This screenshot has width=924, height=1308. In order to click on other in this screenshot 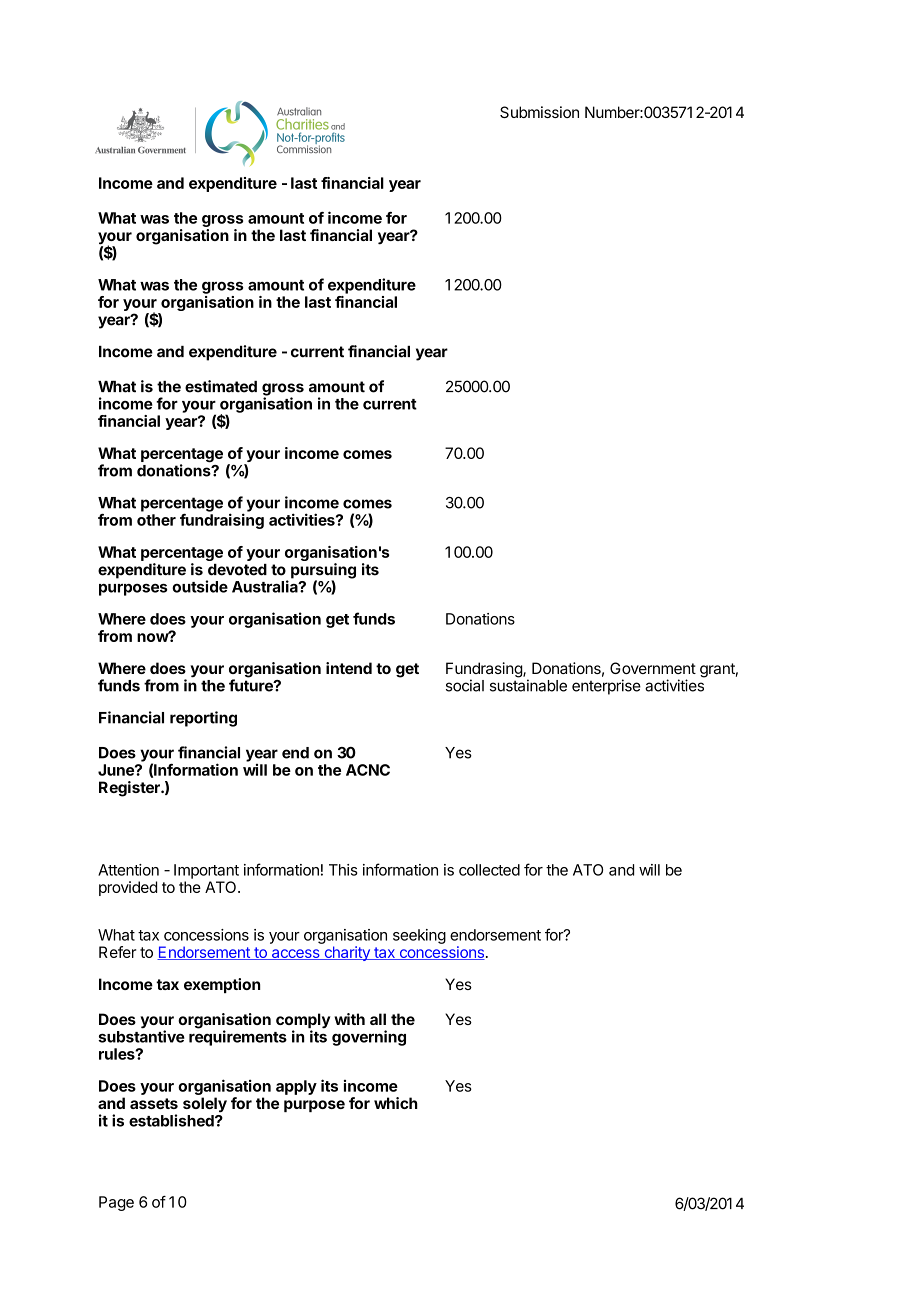, I will do `click(156, 520)`.
